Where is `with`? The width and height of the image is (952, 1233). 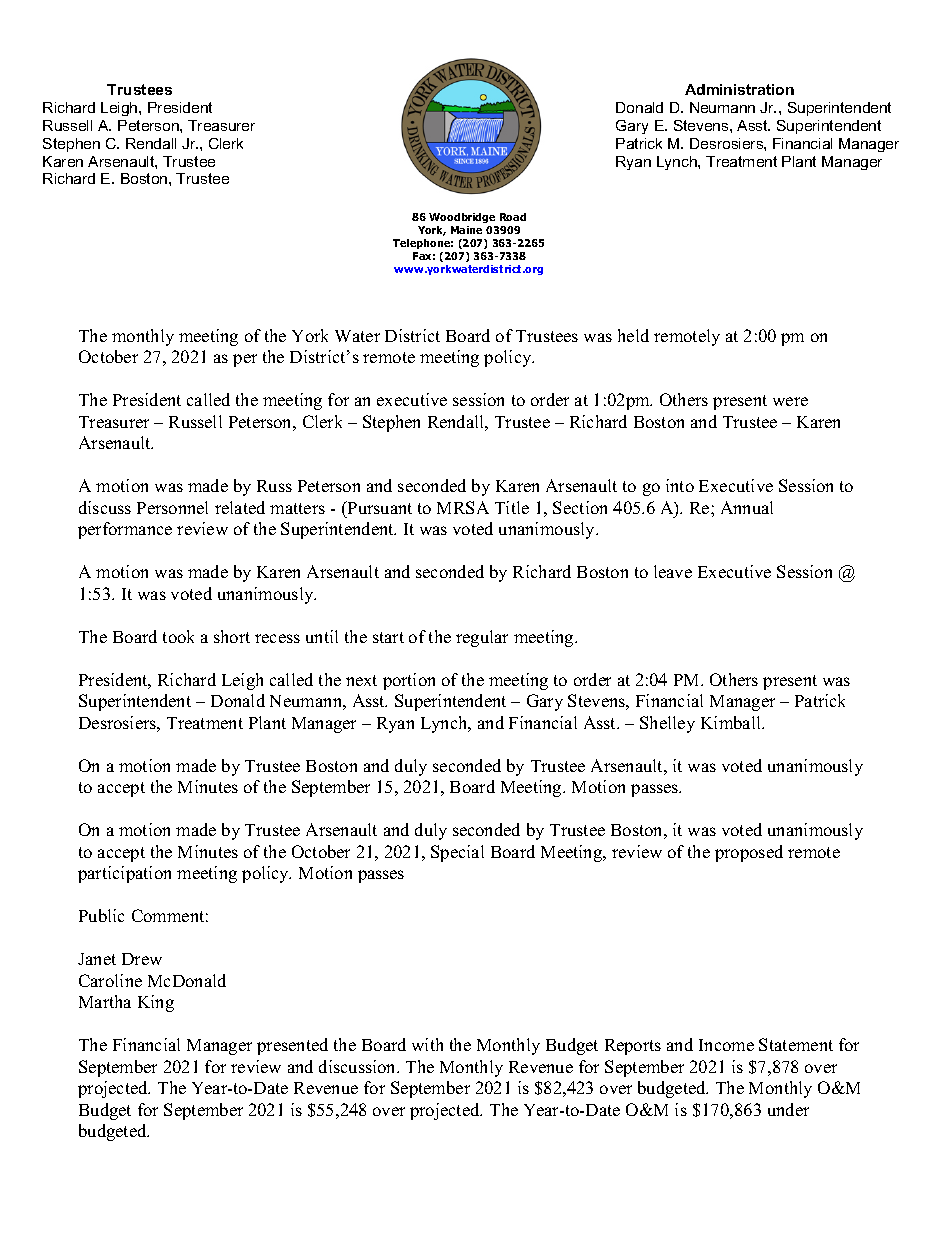
with is located at coordinates (427, 1044).
